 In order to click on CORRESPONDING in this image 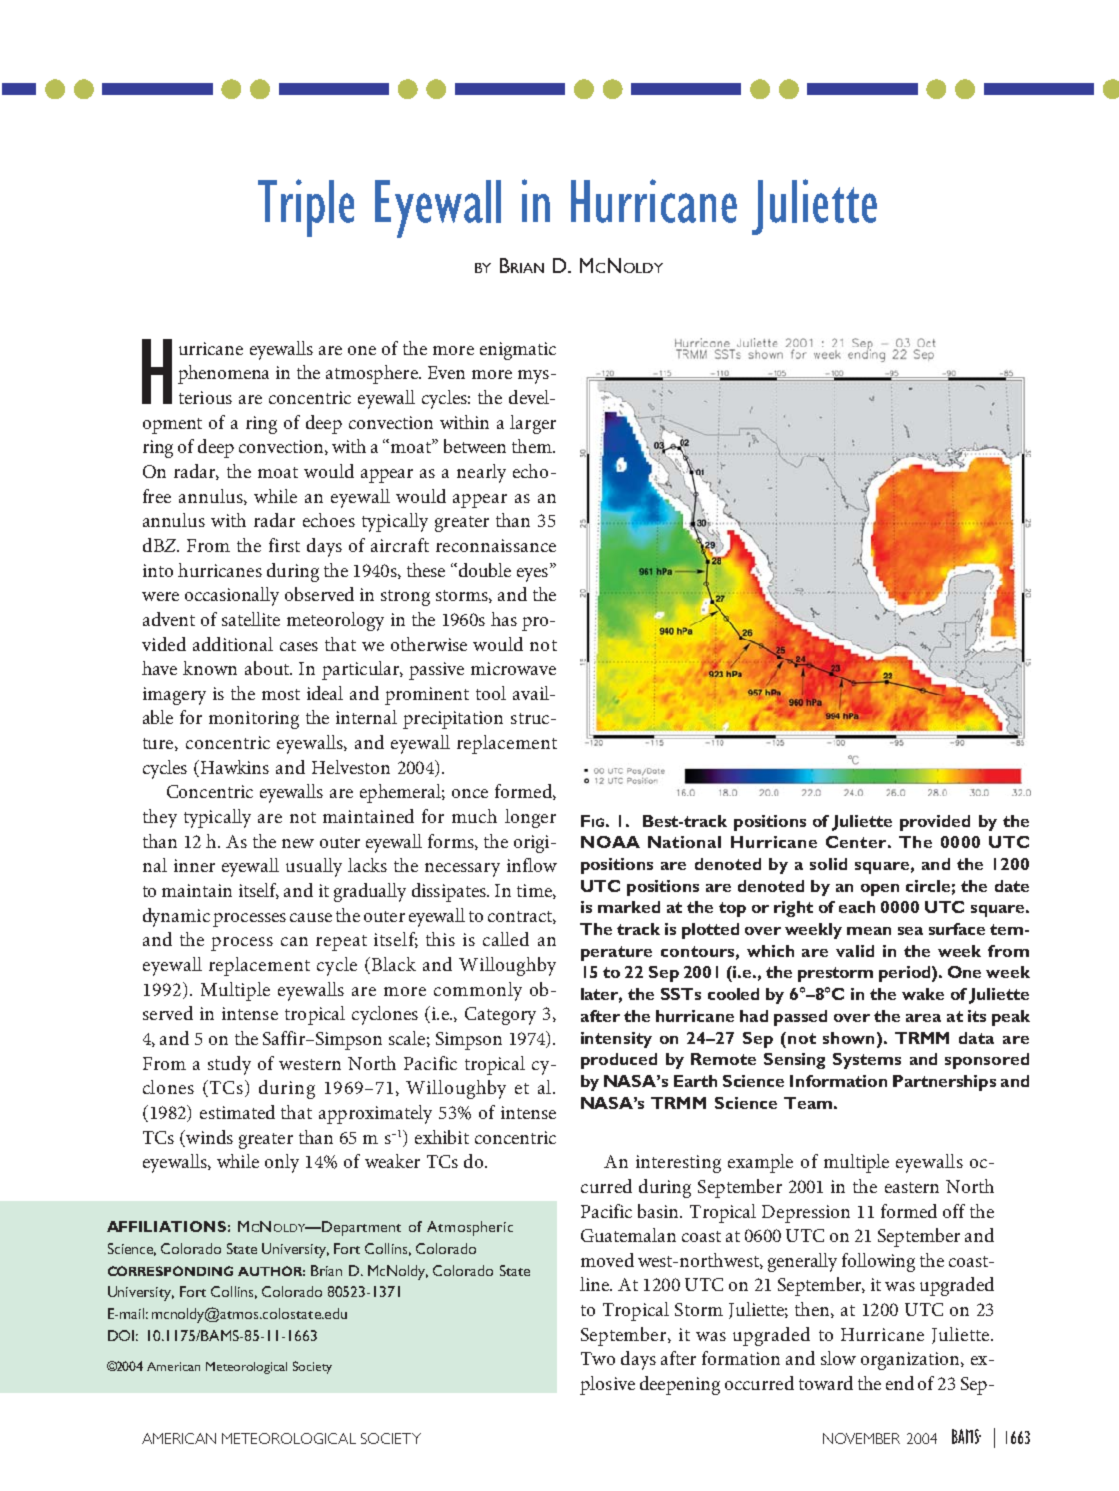, I will do `click(170, 1271)`.
